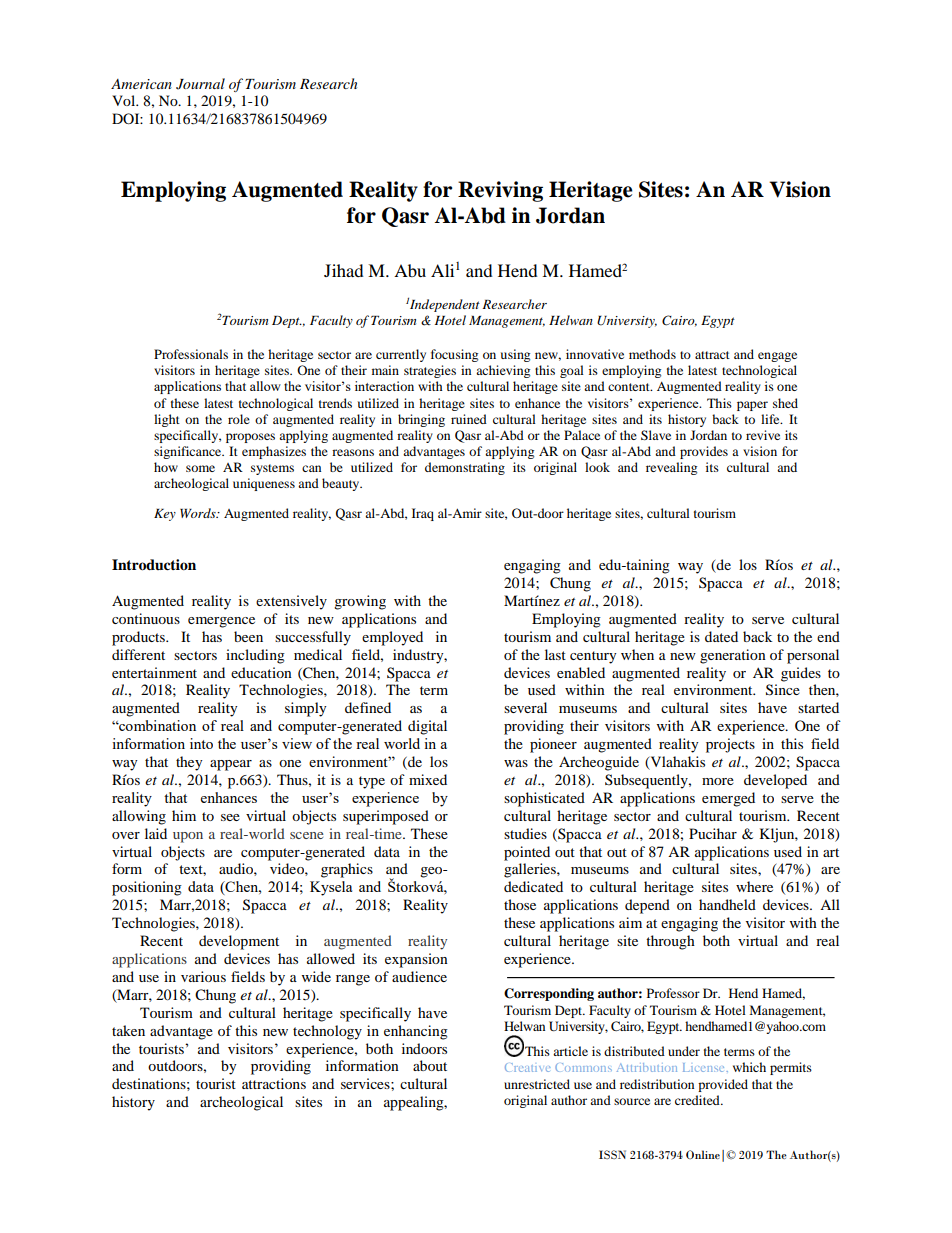 This screenshot has height=1233, width=952. I want to click on dated, so click(721, 636).
